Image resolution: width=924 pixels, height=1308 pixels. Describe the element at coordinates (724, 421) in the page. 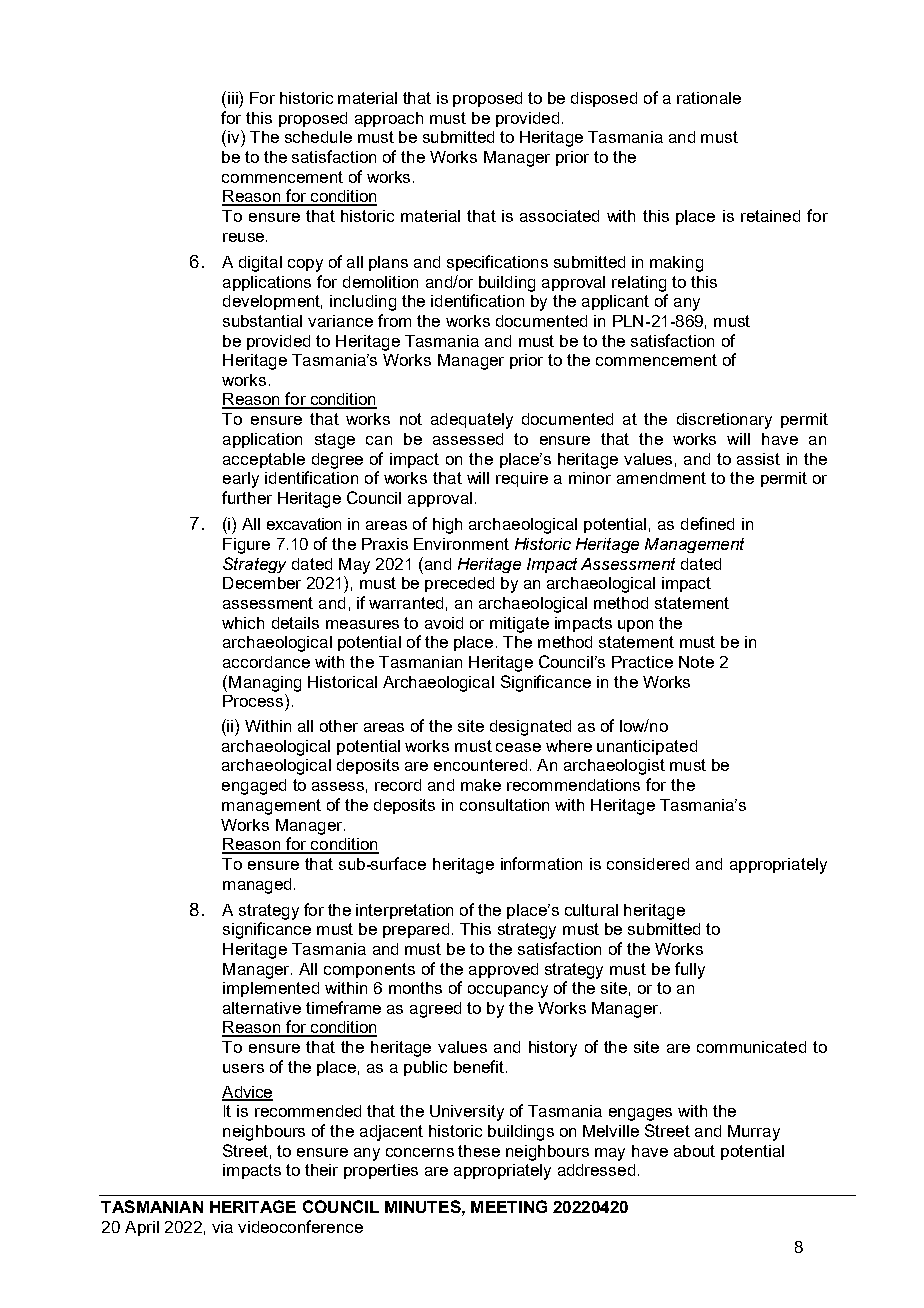

I see `discretionary` at that location.
